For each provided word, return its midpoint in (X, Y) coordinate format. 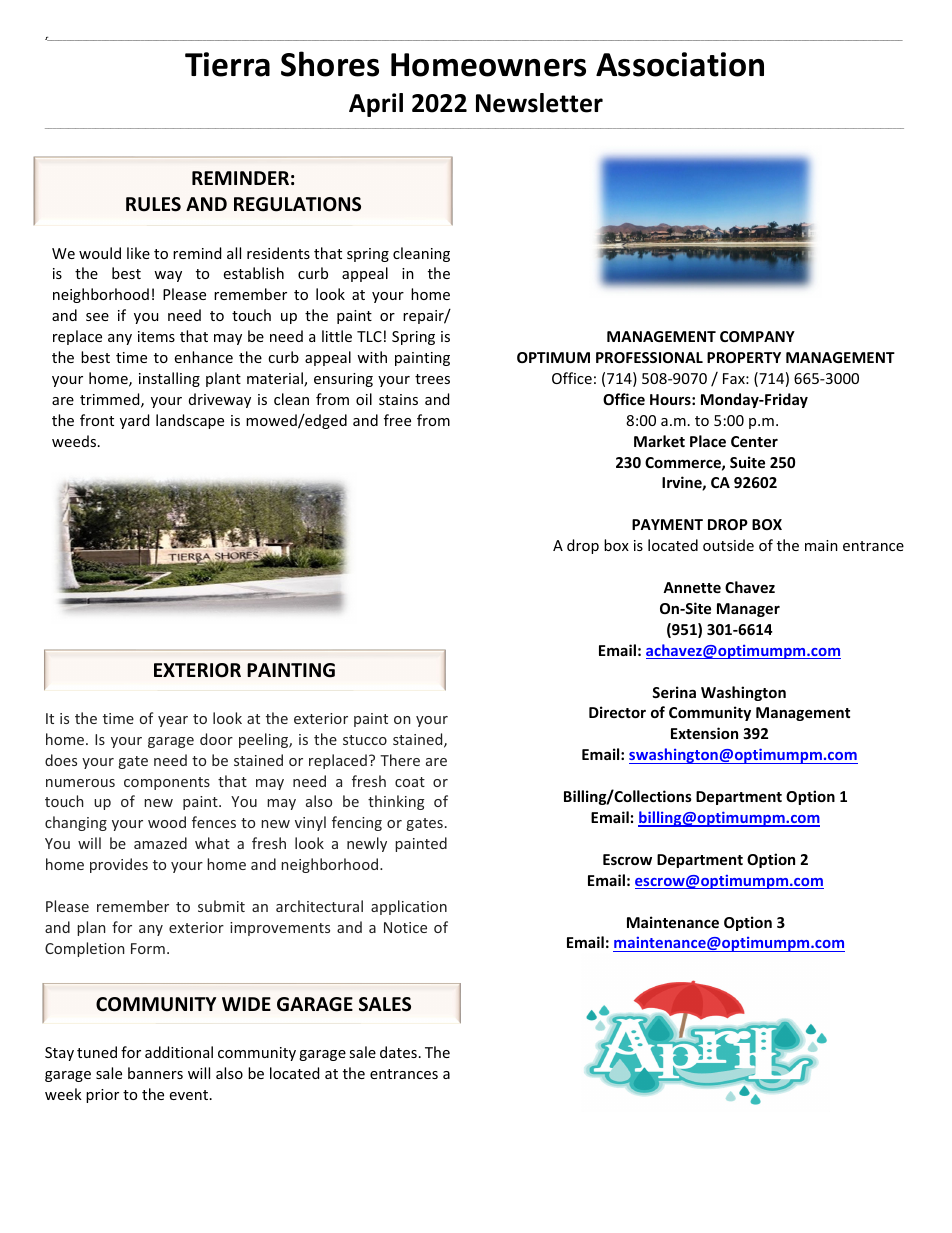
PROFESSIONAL (649, 357)
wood (167, 822)
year (173, 721)
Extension (704, 733)
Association (680, 64)
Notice (405, 927)
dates (398, 1052)
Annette (692, 587)
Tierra (227, 64)
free (397, 420)
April (376, 105)
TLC (369, 336)
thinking (396, 802)
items (156, 336)
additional (179, 1052)
